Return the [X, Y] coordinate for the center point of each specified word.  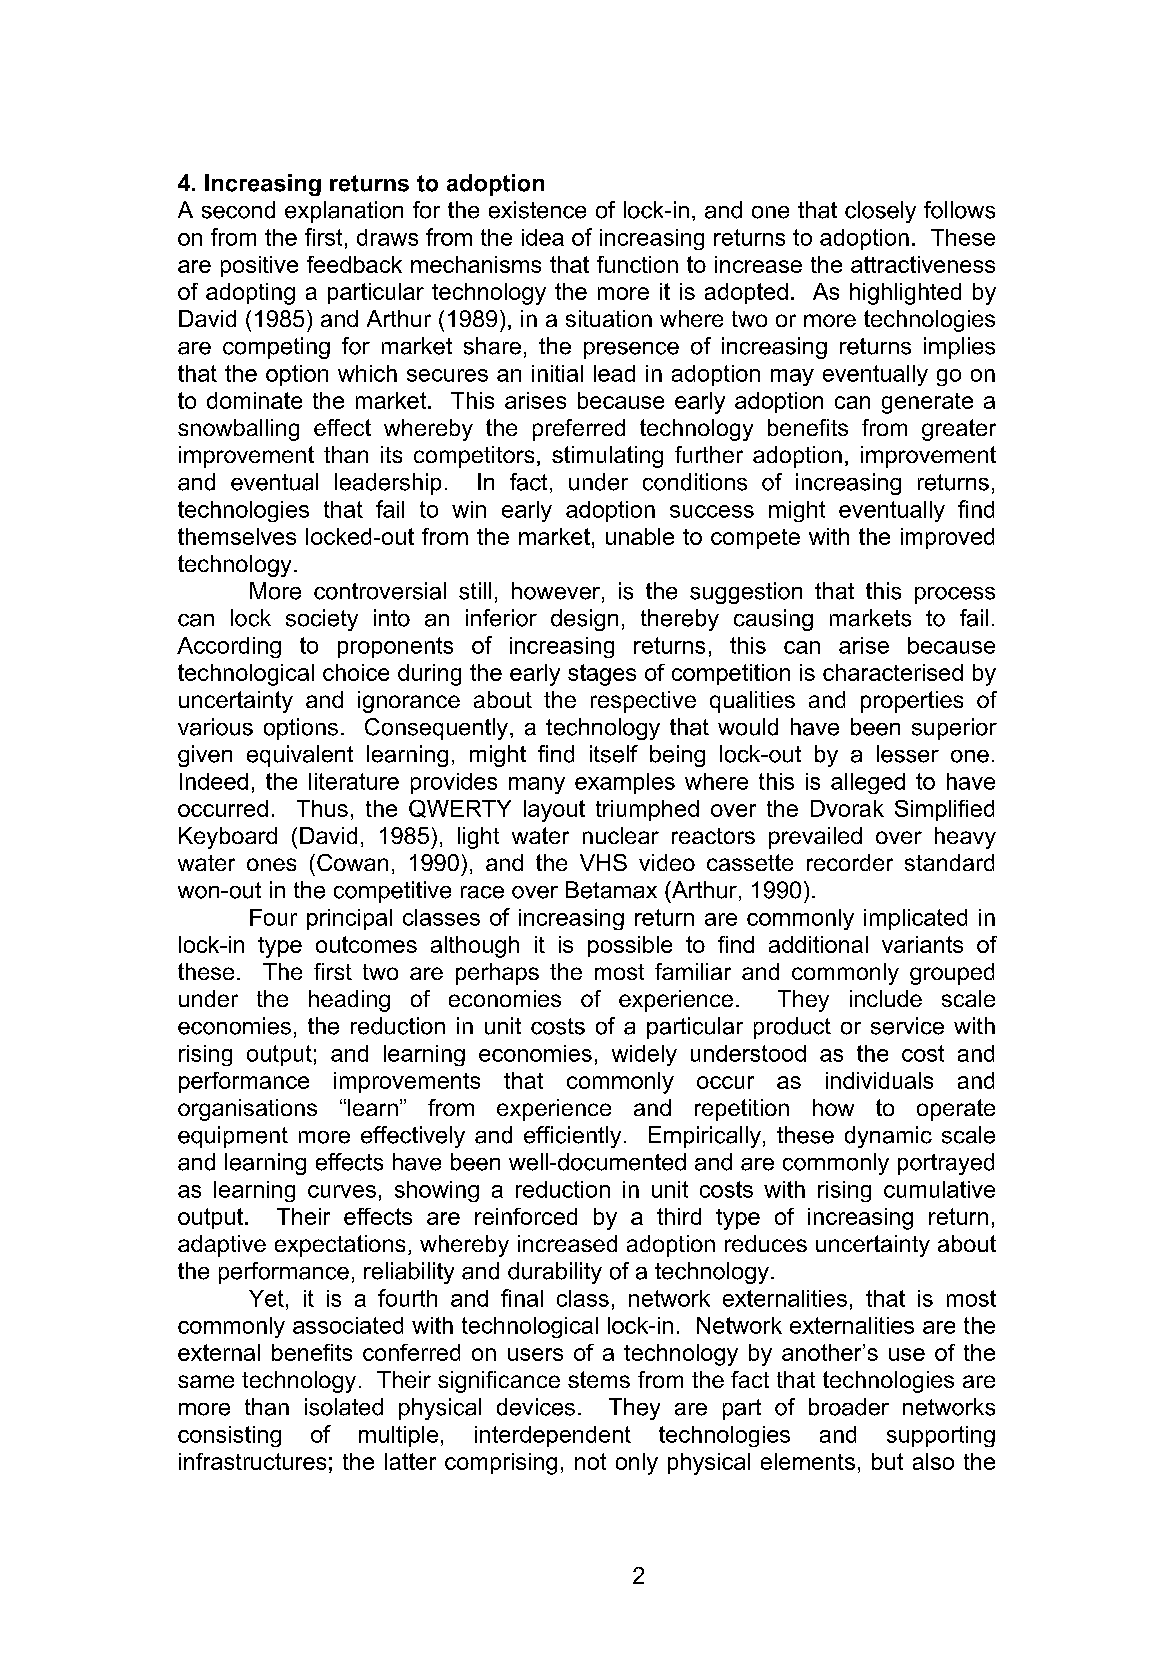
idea [543, 237]
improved [947, 538]
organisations [247, 1110]
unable [640, 536]
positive [259, 266]
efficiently [572, 1137]
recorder [850, 862]
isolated [344, 1407]
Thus [322, 808]
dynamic [888, 1137]
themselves [237, 536]
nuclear [621, 835]
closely [880, 212]
